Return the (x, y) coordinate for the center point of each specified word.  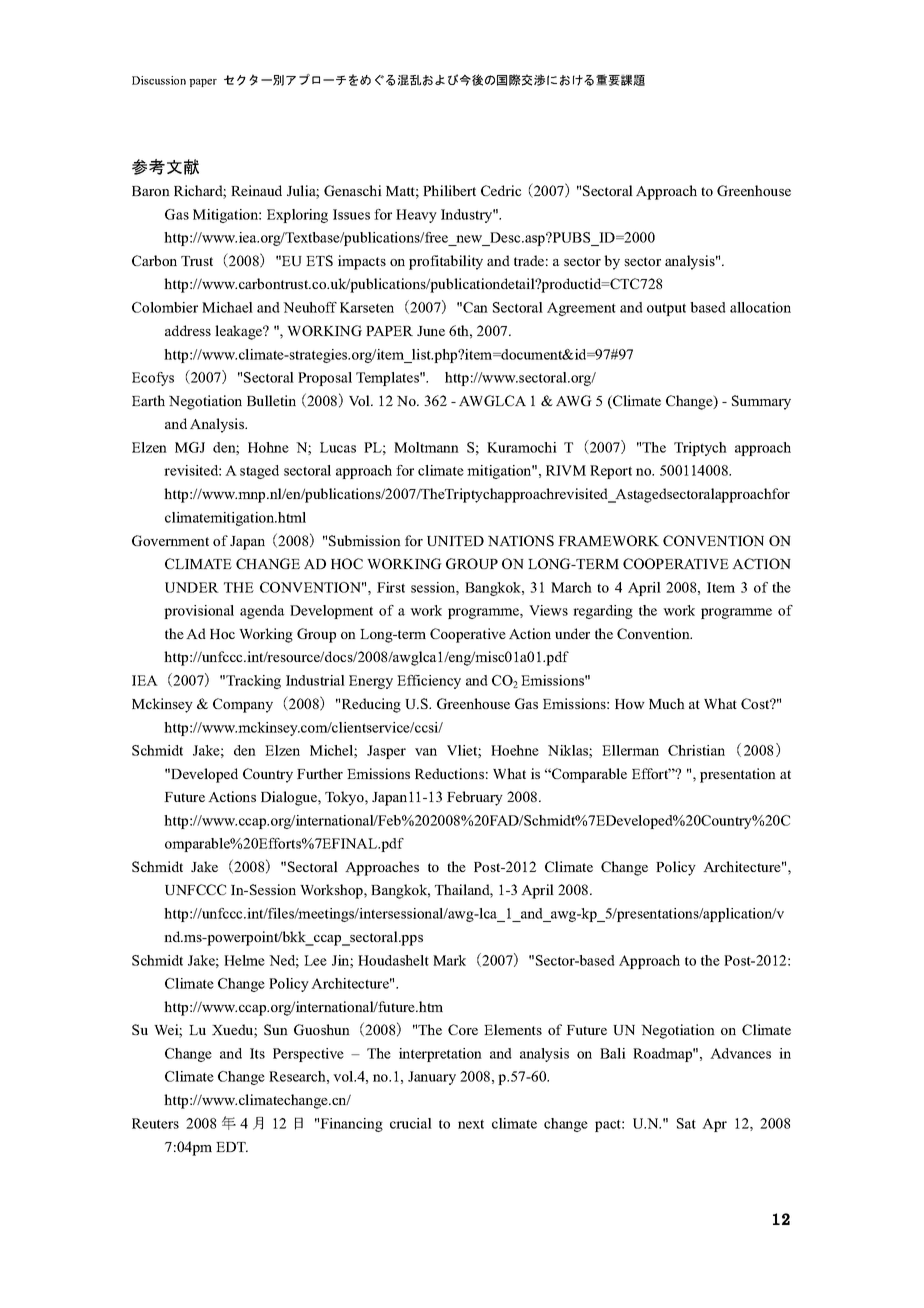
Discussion (159, 80)
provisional (199, 612)
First (391, 587)
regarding (603, 612)
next (471, 1124)
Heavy (416, 216)
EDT (232, 1147)
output (666, 309)
